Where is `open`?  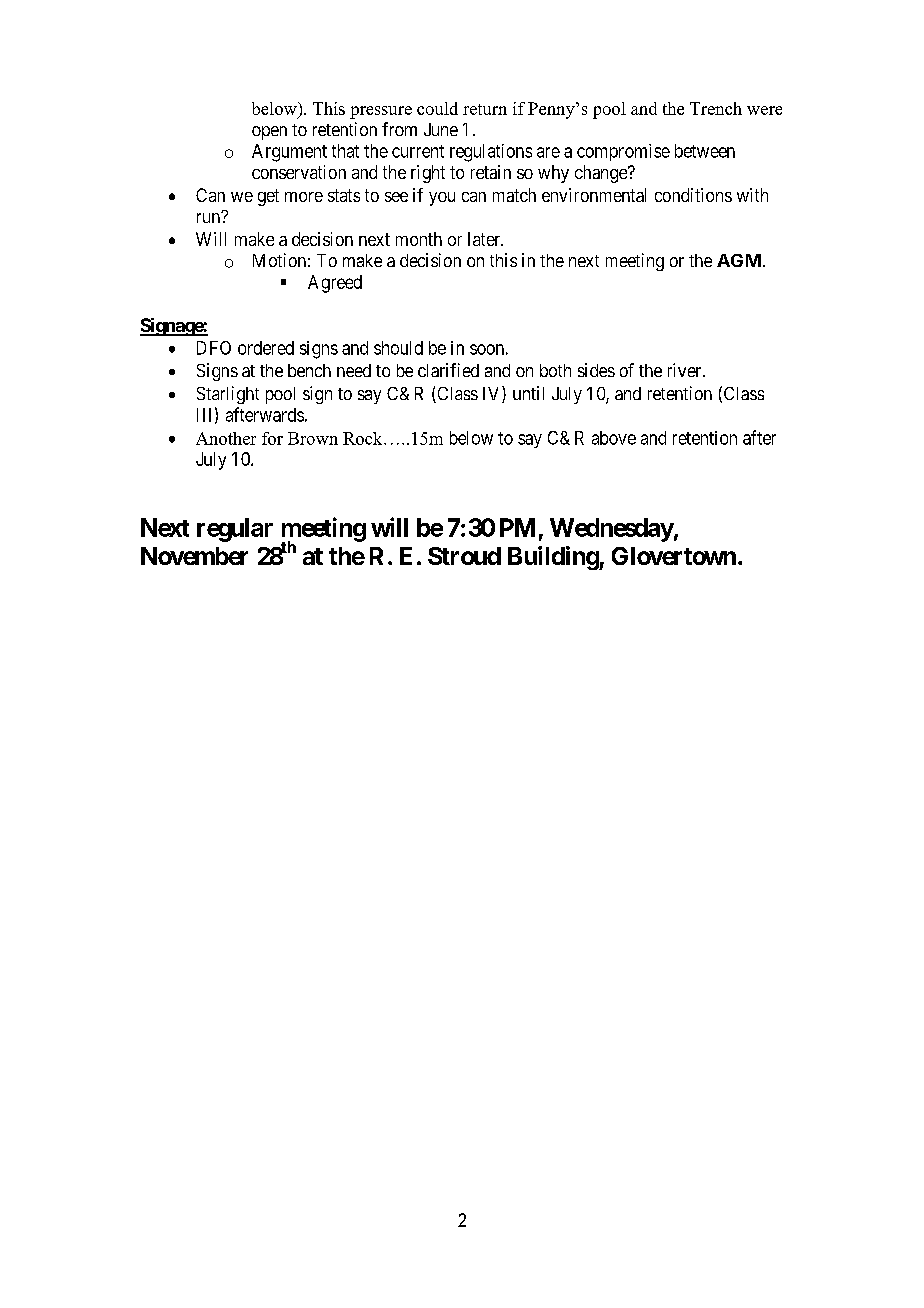 open is located at coordinates (269, 133).
